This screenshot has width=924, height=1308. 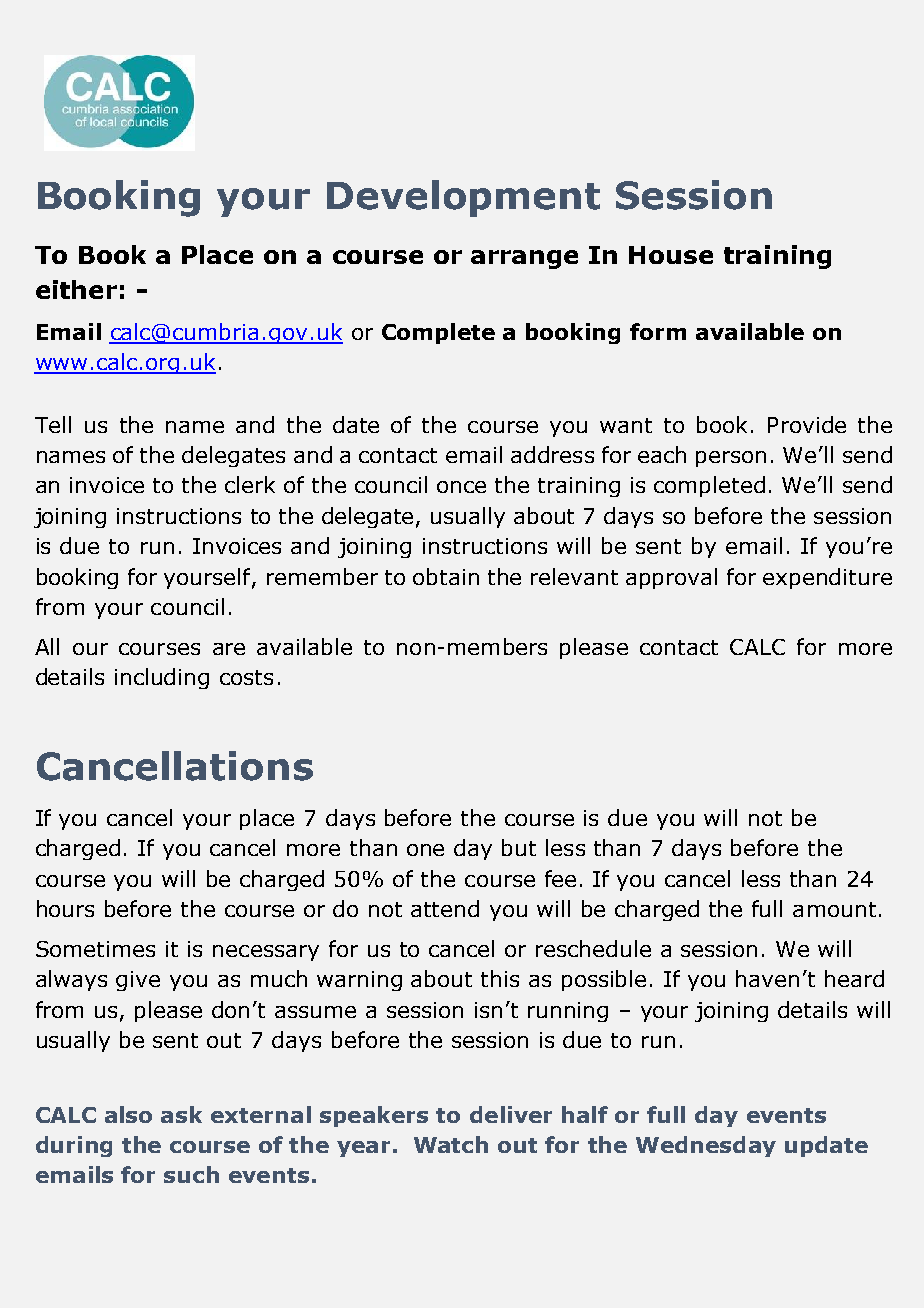 I want to click on obtain, so click(x=446, y=576).
